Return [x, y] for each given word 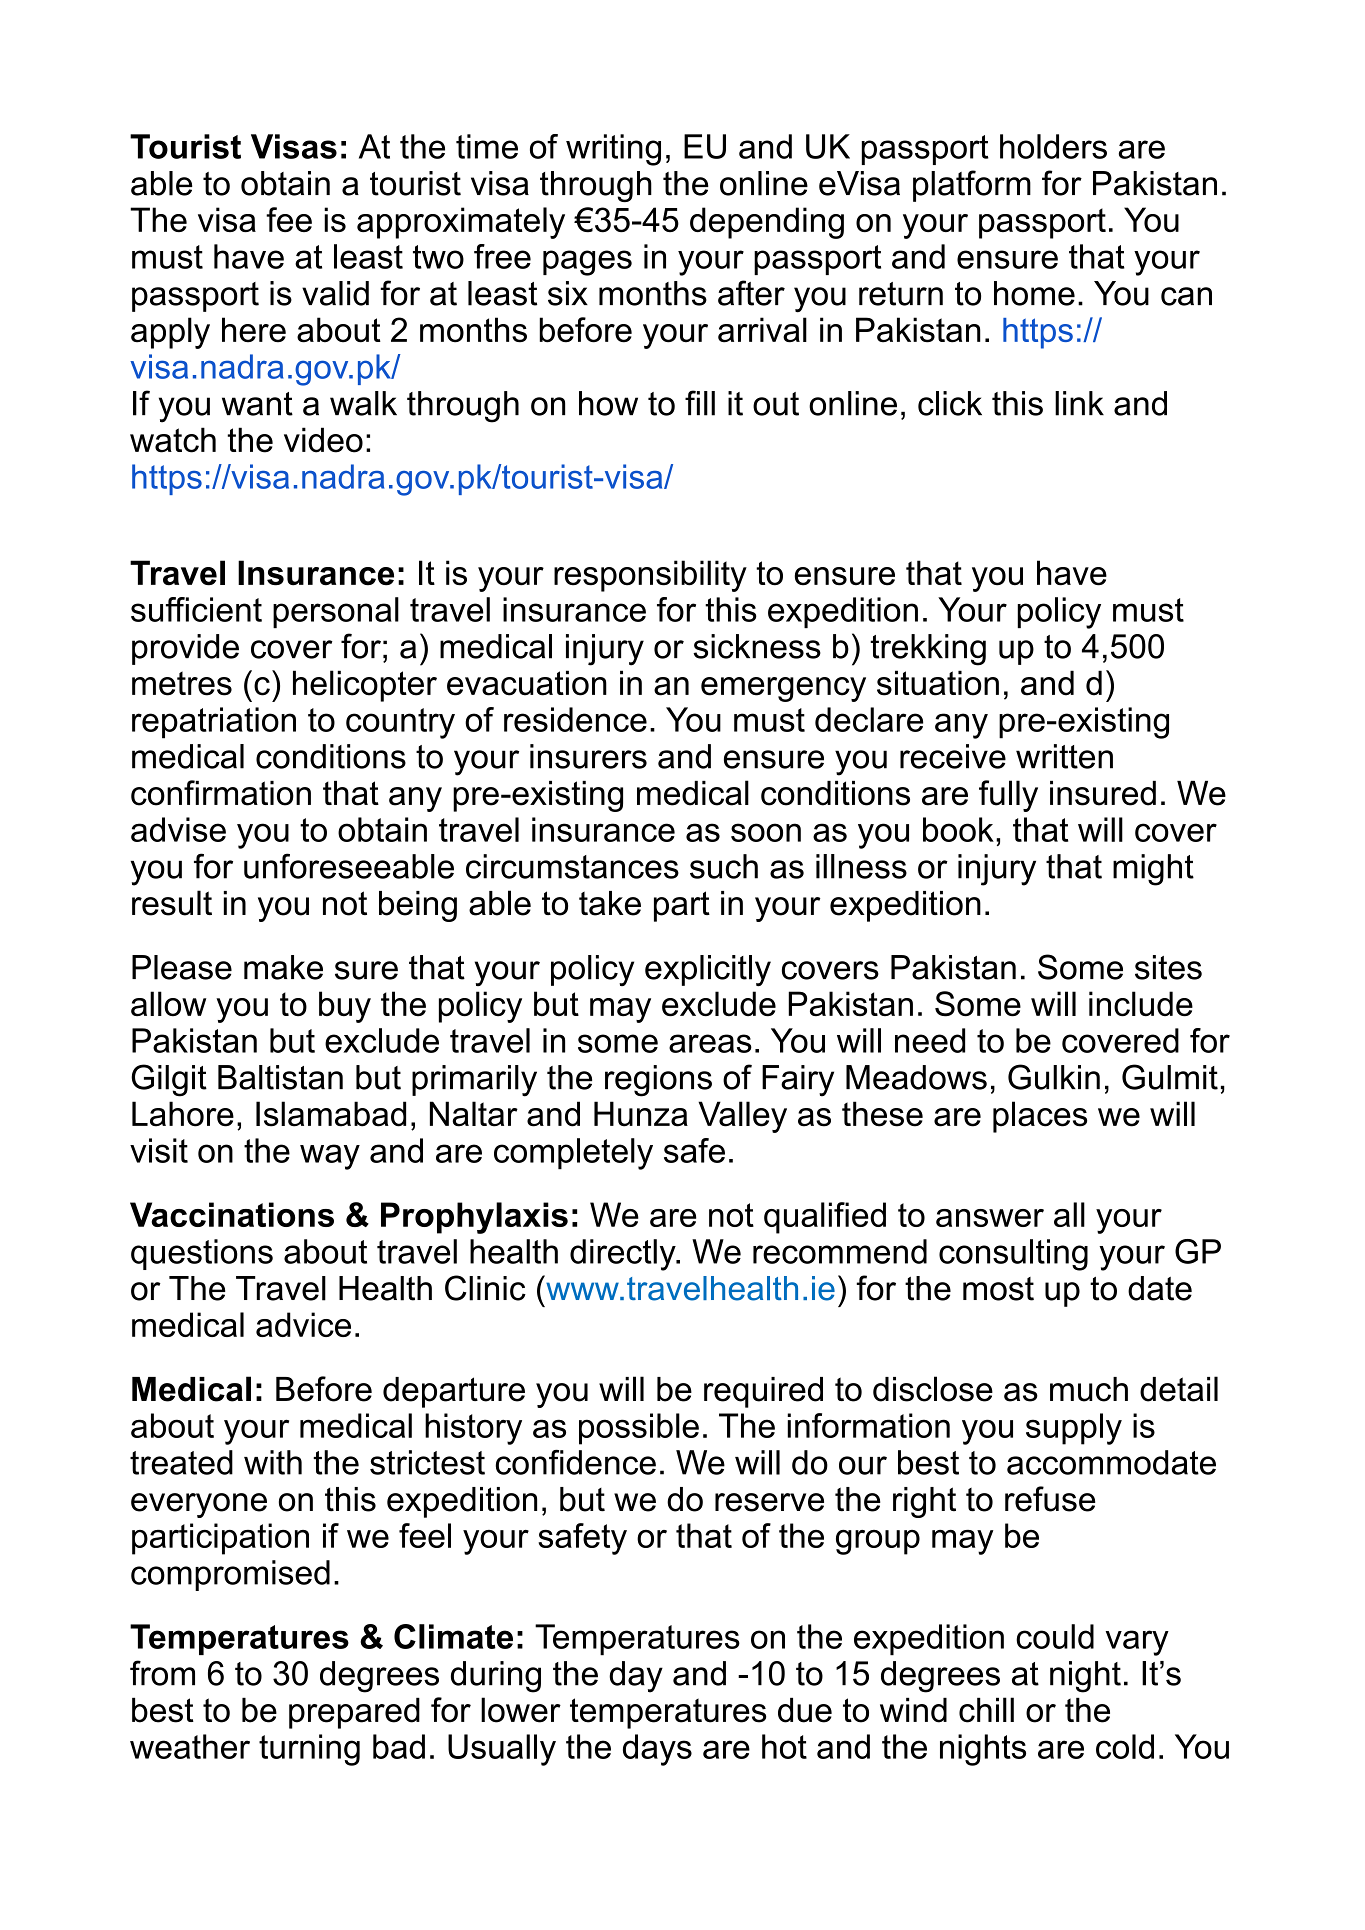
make [283, 967]
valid [335, 293]
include [1141, 1003]
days [657, 1750]
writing [613, 150]
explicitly [708, 970]
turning [309, 1750]
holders [1053, 146]
